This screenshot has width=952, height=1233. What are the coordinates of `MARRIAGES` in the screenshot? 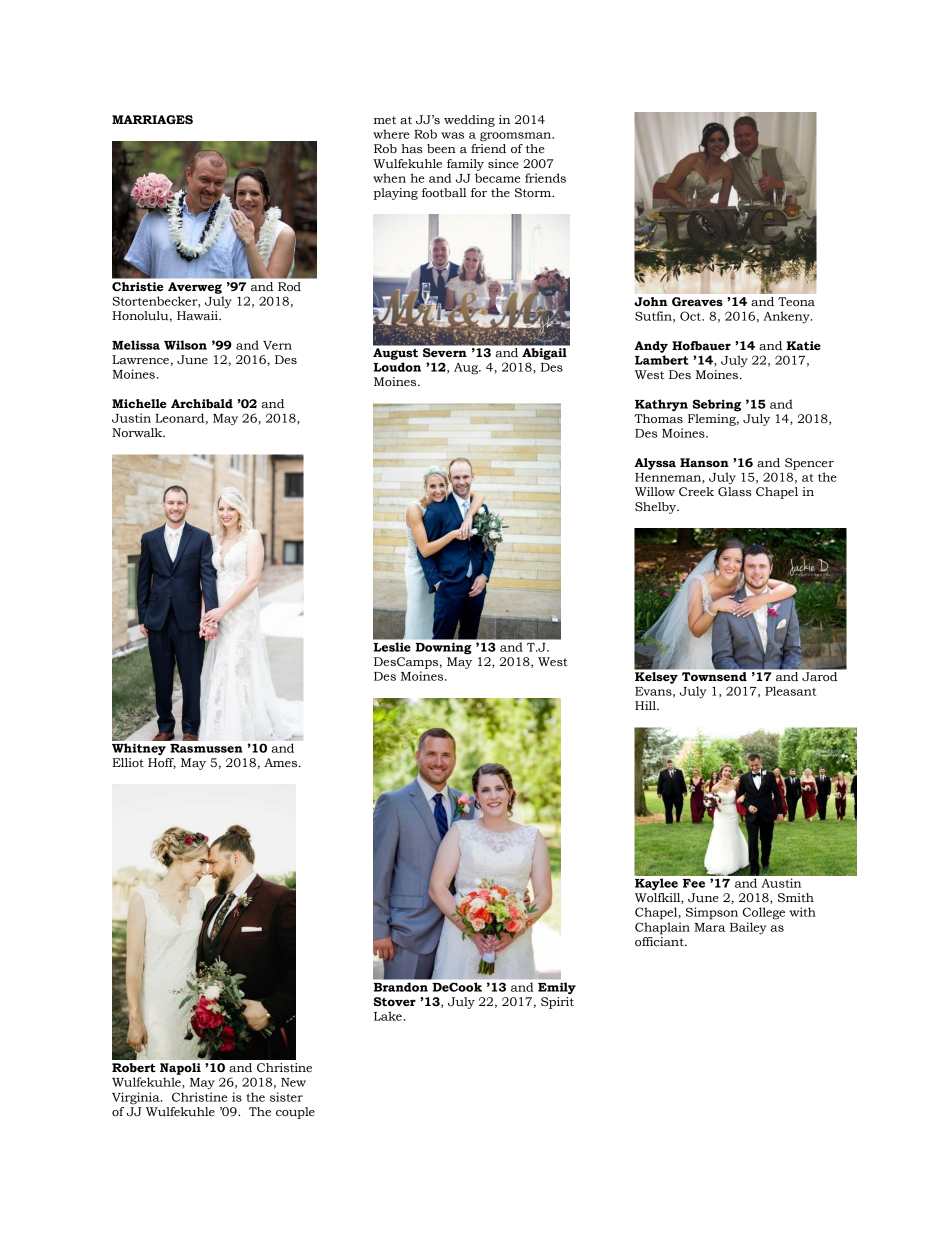 It's located at (152, 120).
